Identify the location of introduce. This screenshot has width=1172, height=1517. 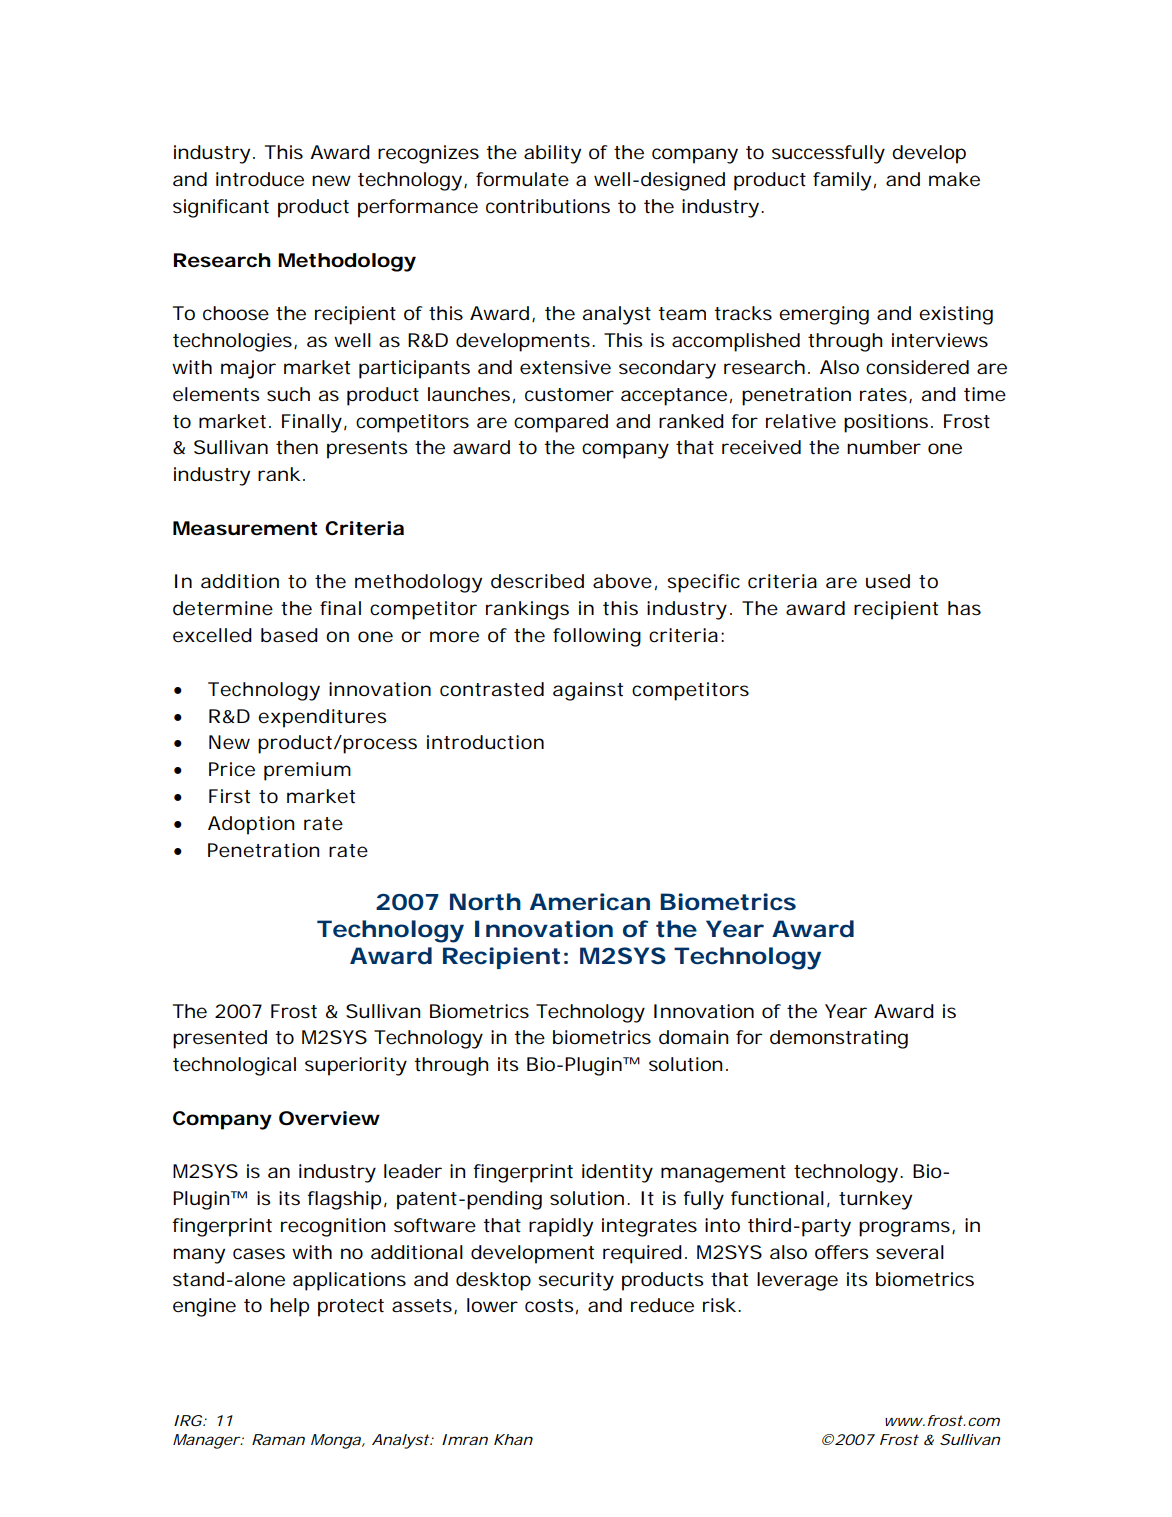
(260, 179).
